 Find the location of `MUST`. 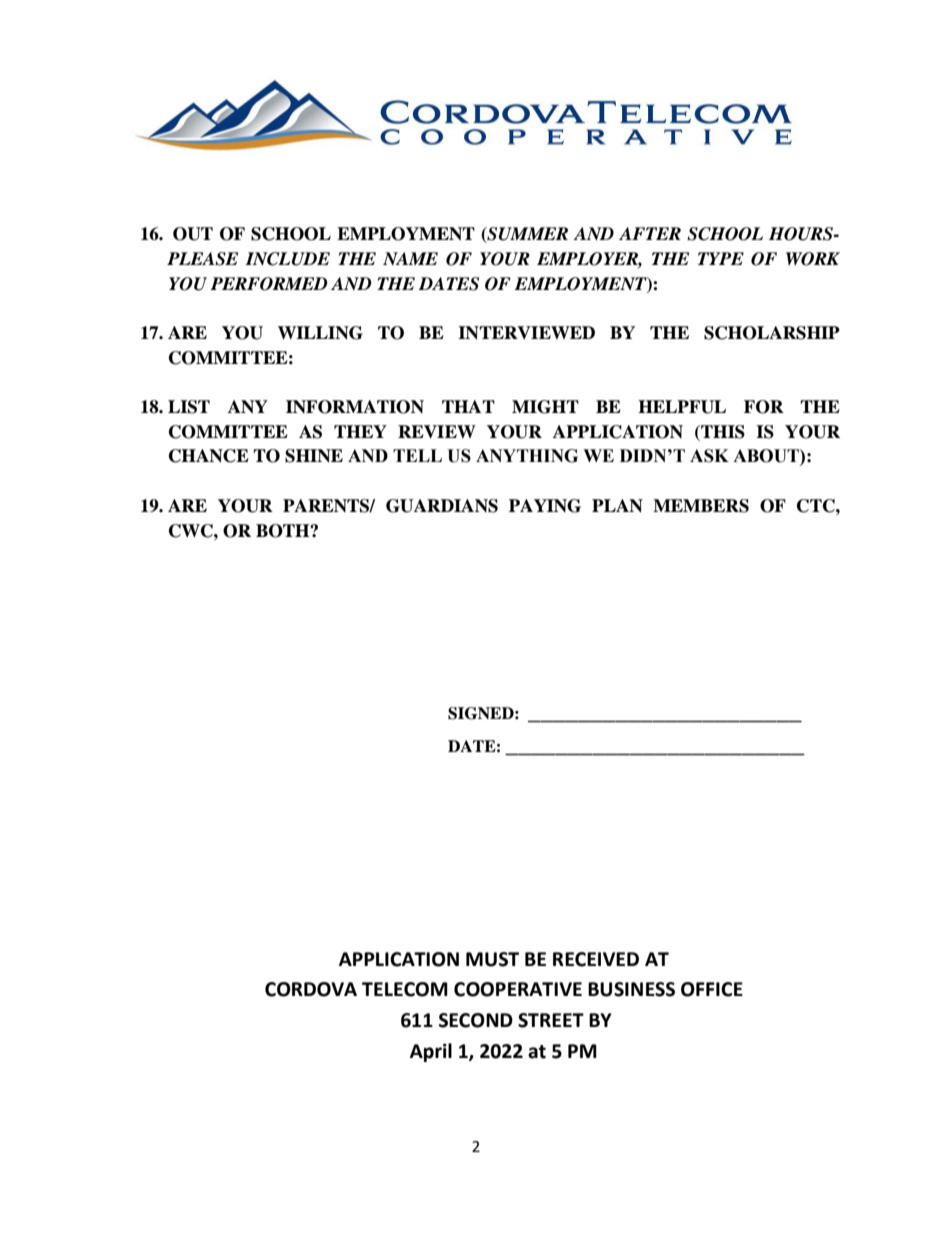

MUST is located at coordinates (492, 959).
